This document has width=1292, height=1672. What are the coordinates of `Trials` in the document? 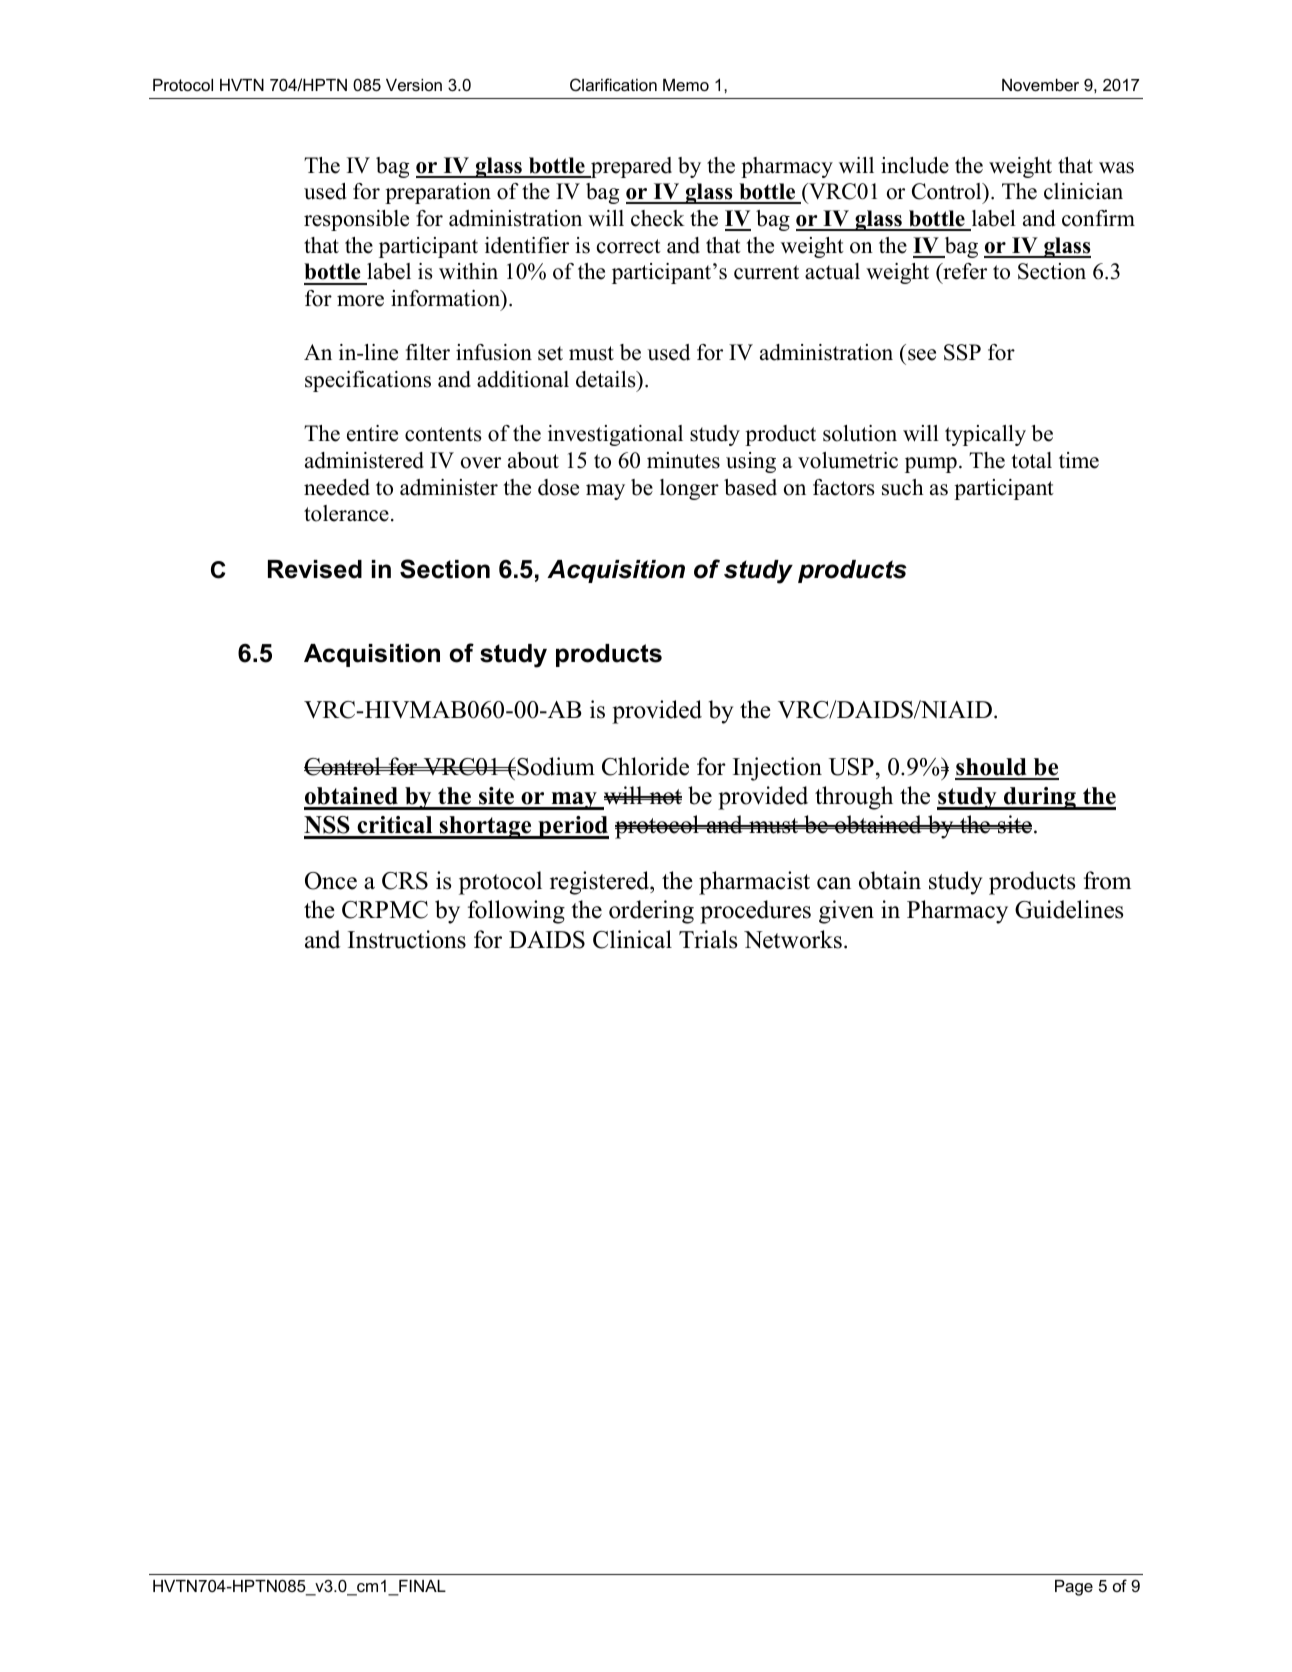 It's located at (708, 939).
